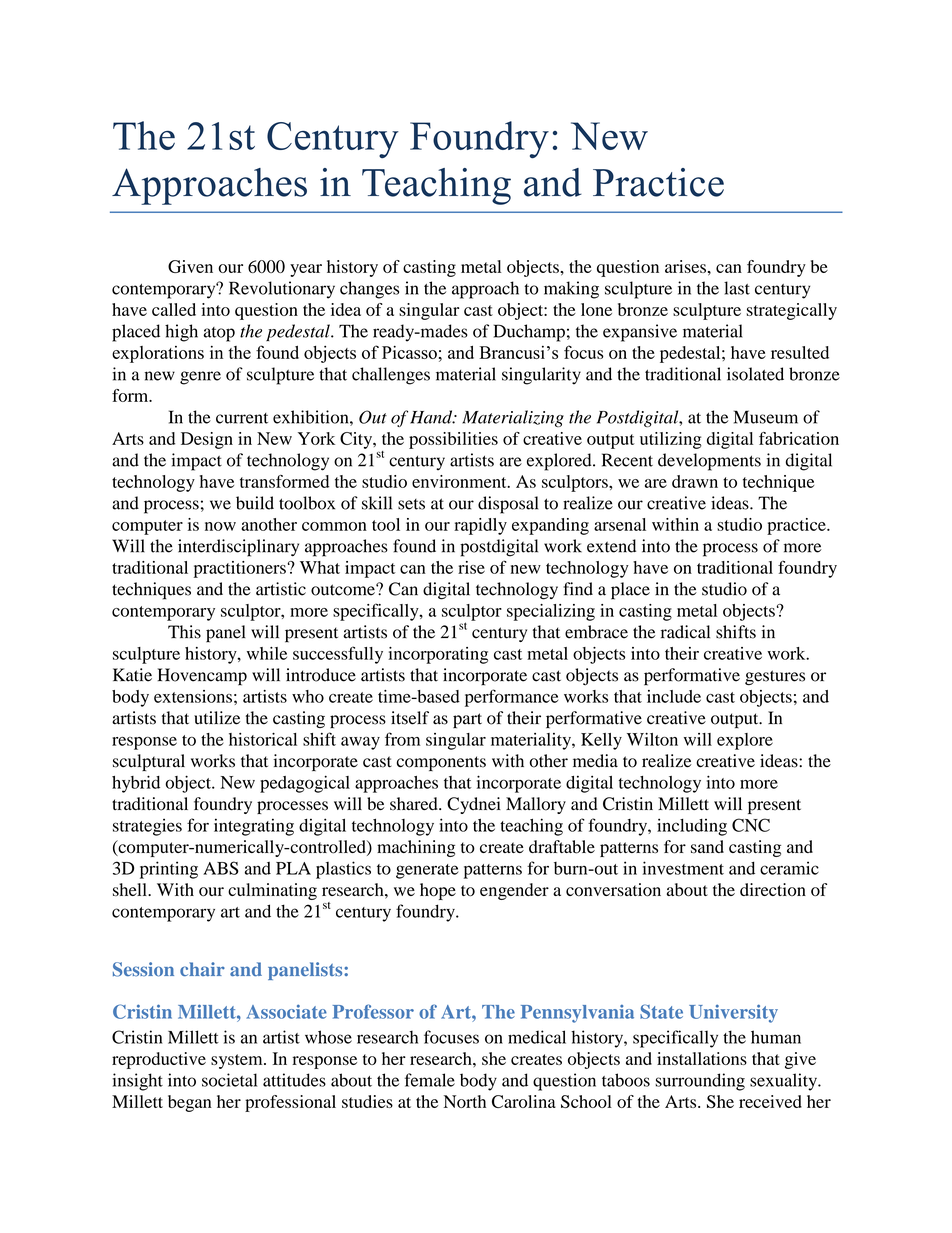  I want to click on part, so click(467, 721).
